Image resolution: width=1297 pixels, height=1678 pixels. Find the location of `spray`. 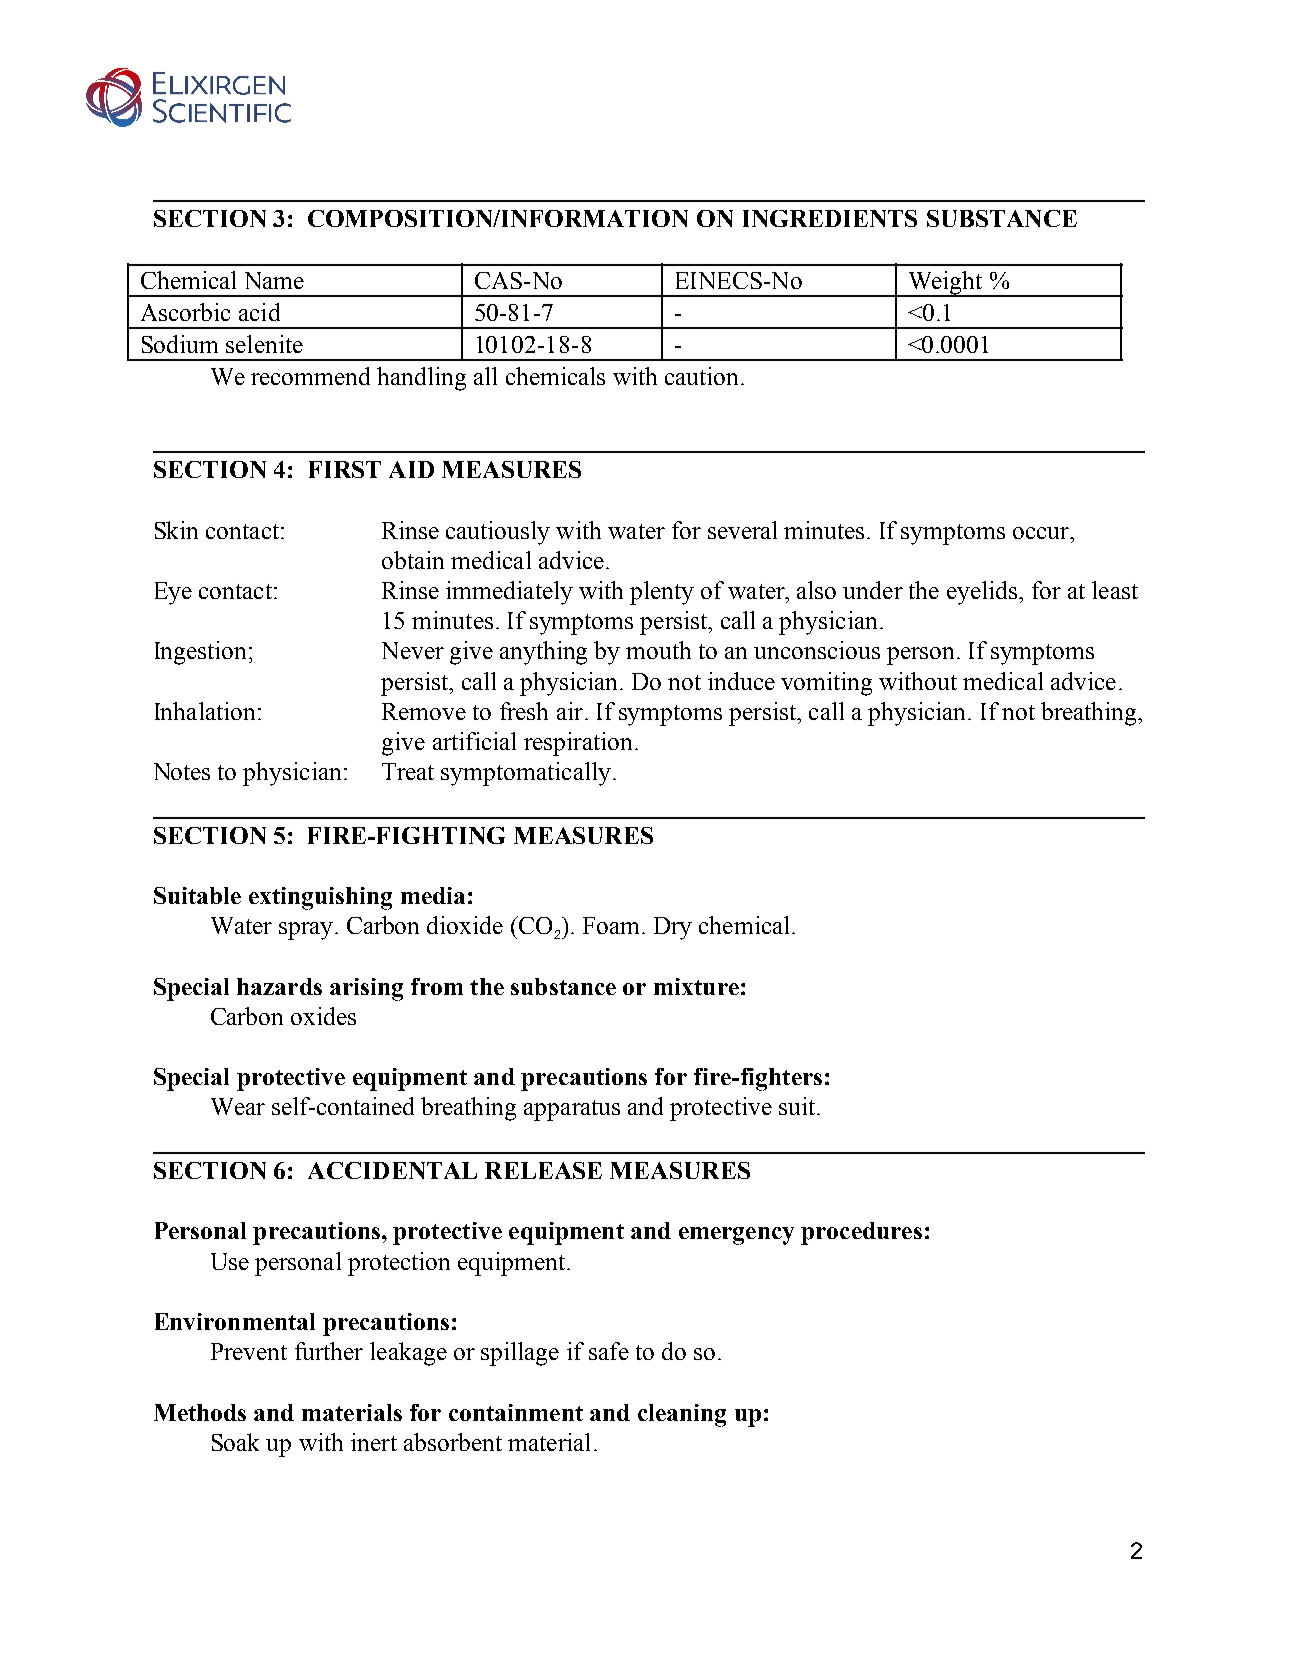

spray is located at coordinates (307, 931).
